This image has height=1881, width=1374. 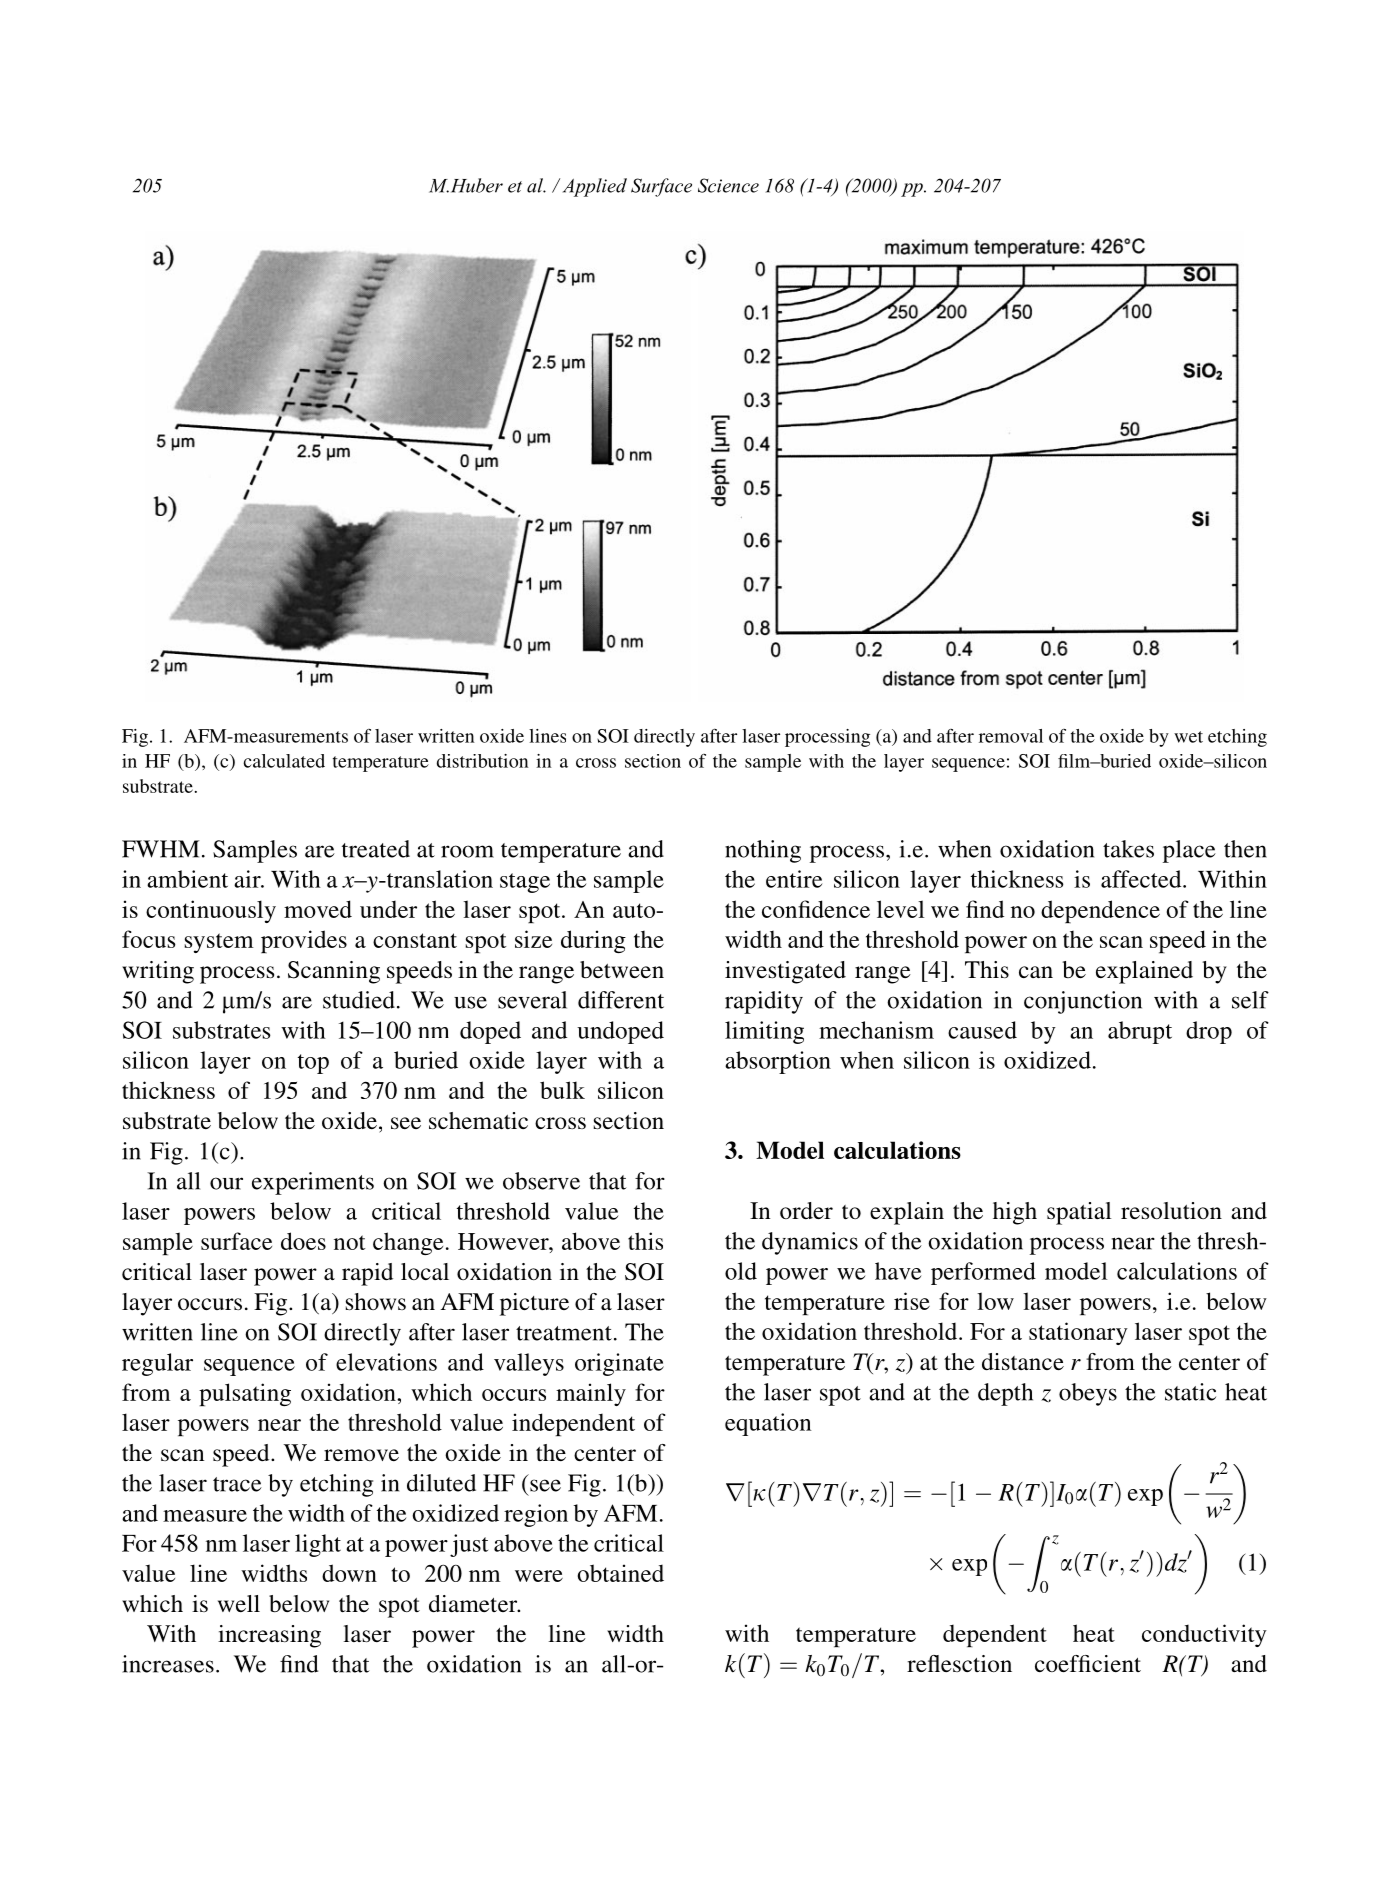 What do you see at coordinates (810, 1243) in the image?
I see `dynamics` at bounding box center [810, 1243].
